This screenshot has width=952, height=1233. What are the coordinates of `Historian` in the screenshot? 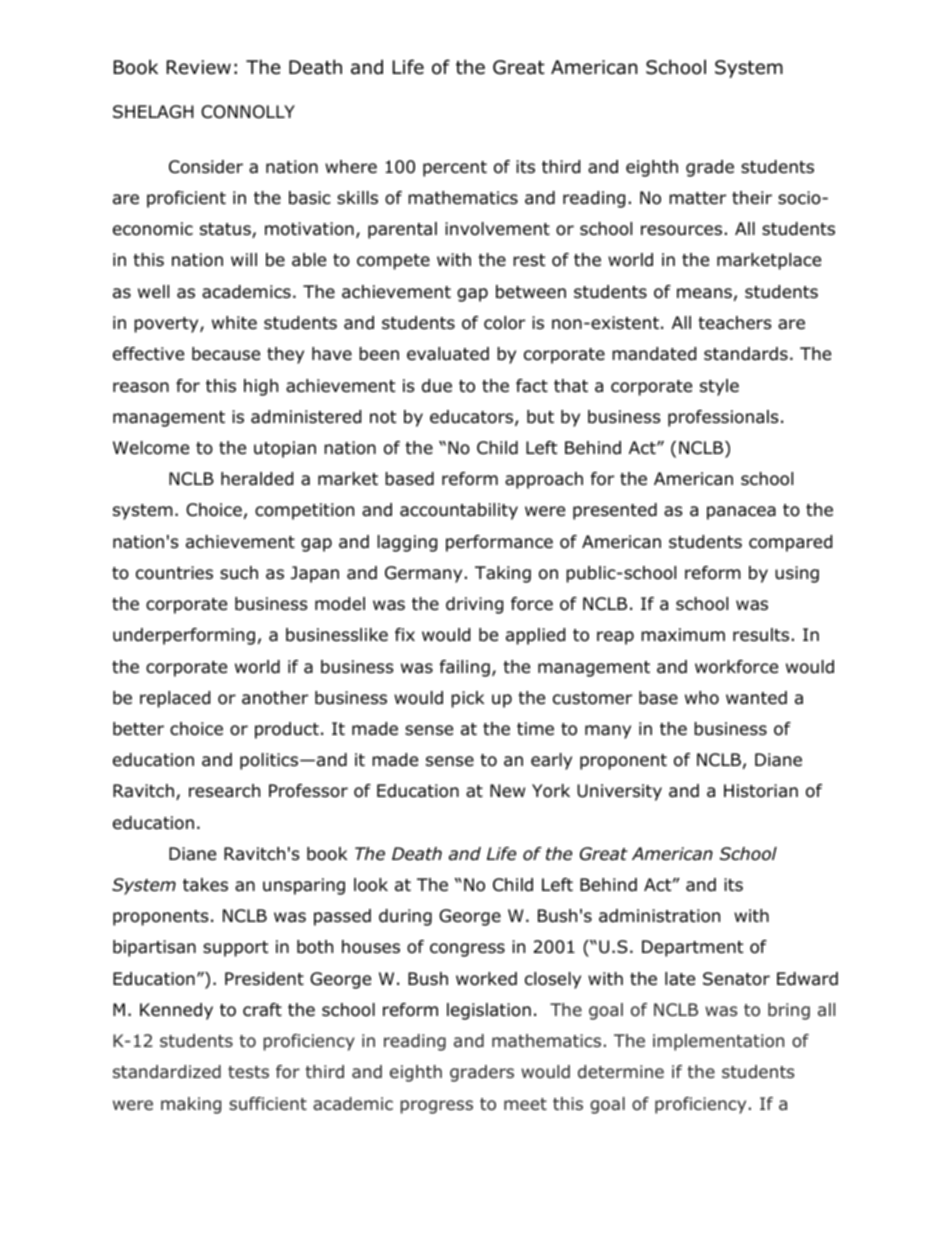 It's located at (761, 791).
